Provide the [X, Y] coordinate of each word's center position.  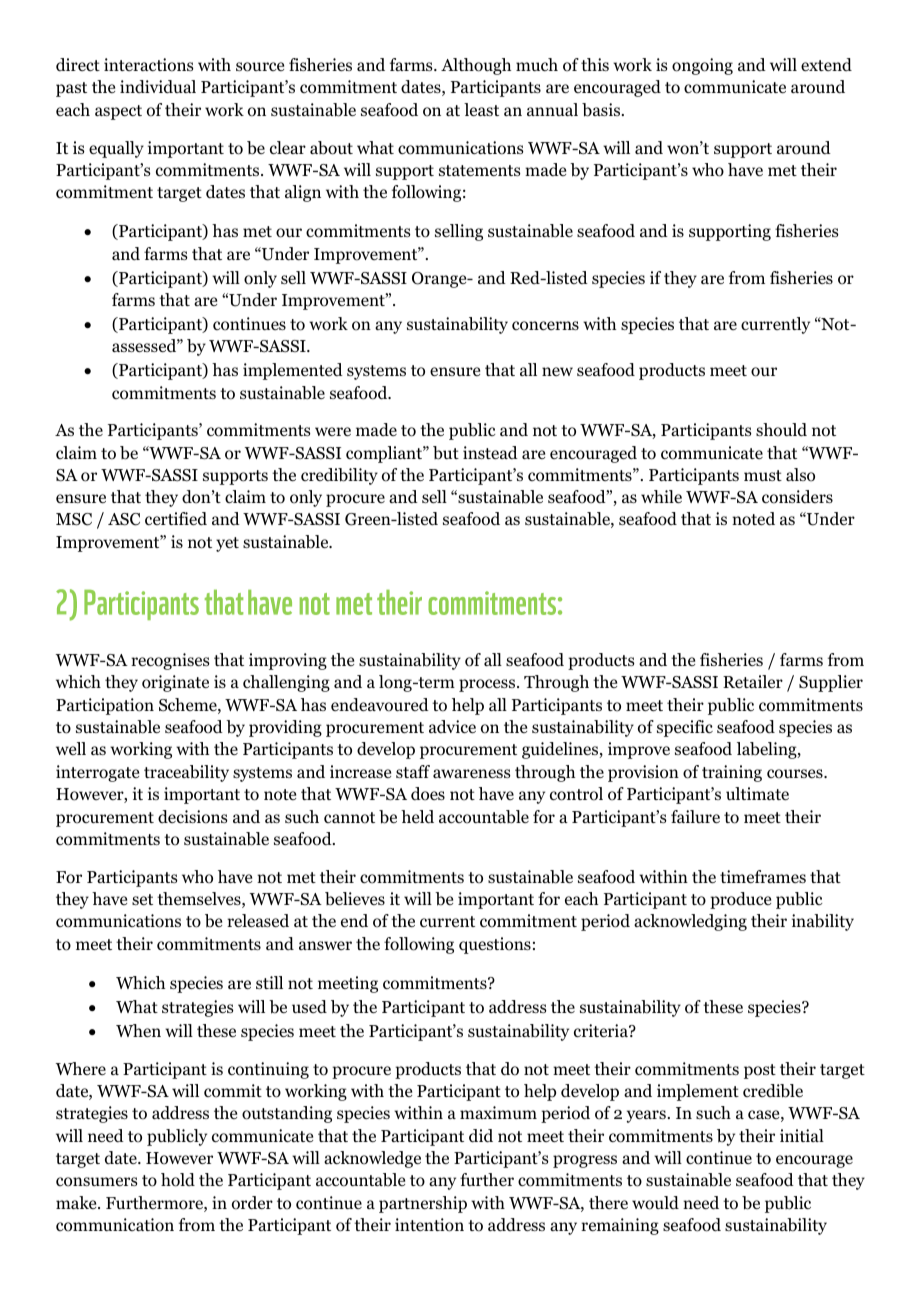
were [333, 432]
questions [495, 945]
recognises [170, 661]
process [488, 685]
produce [740, 900]
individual [158, 87]
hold [178, 1180]
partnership [423, 1204]
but [446, 453]
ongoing [702, 66]
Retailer [753, 681]
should [781, 430]
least [481, 109]
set [142, 899]
